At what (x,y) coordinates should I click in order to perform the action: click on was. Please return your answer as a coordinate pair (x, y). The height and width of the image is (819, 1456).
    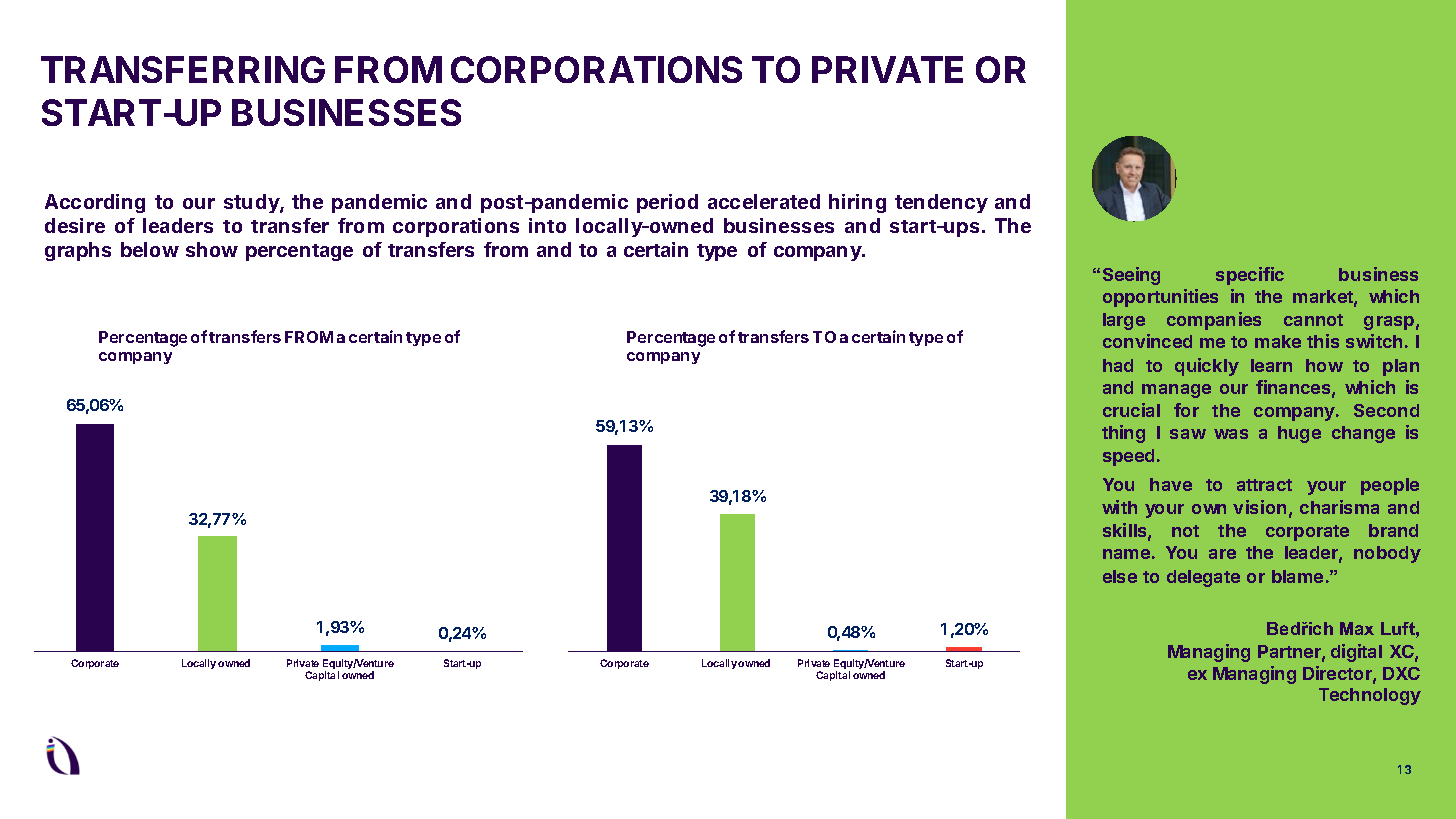
    Looking at the image, I should click on (1231, 434).
